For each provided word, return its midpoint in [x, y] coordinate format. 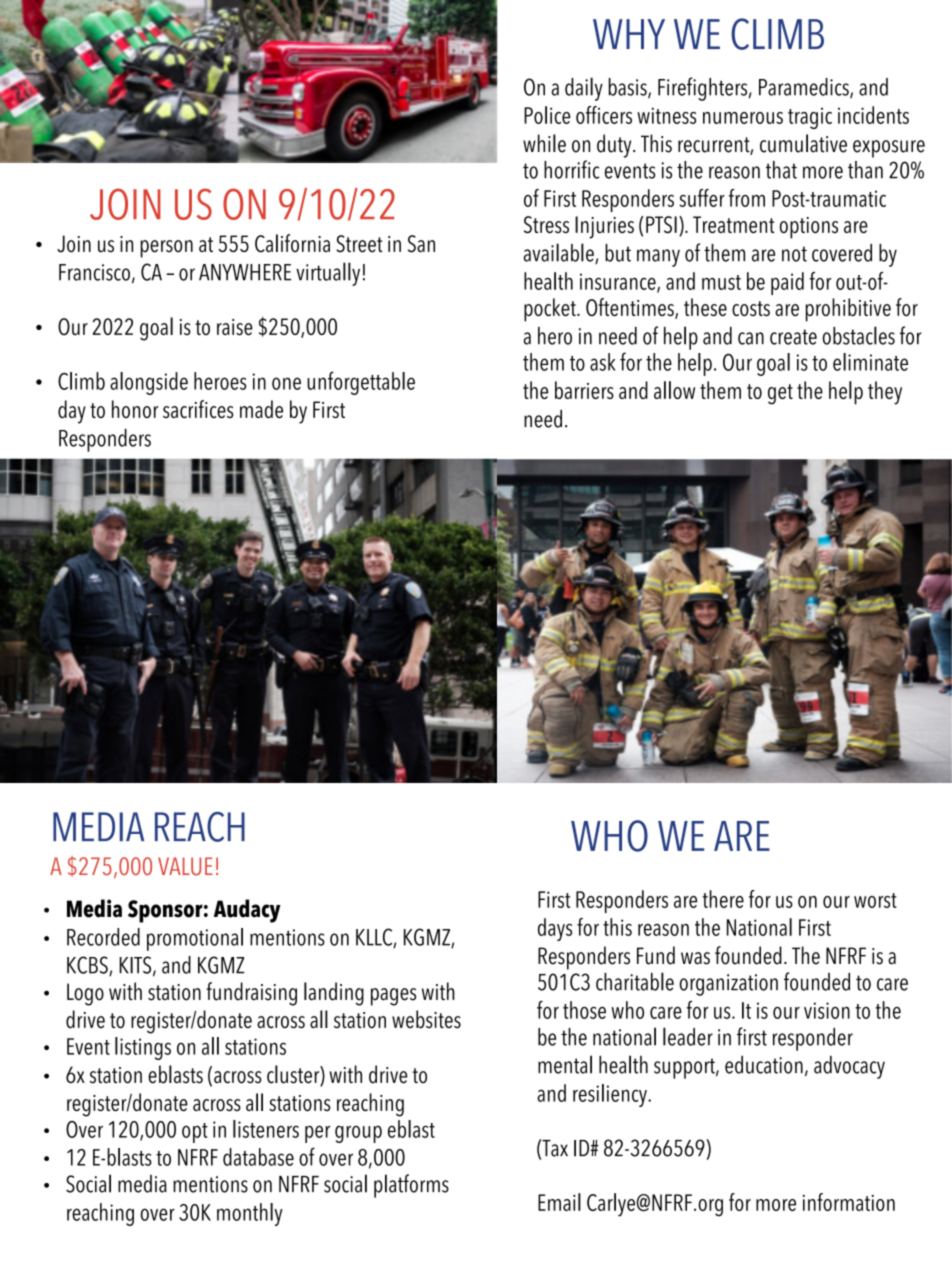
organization [728, 985]
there [723, 899]
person [166, 249]
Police [547, 115]
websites [426, 1019]
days [555, 929]
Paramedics [805, 88]
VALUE [185, 866]
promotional [195, 939]
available [560, 253]
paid [787, 283]
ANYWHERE [245, 272]
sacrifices [198, 409]
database [258, 1157]
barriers [584, 390]
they [885, 393]
